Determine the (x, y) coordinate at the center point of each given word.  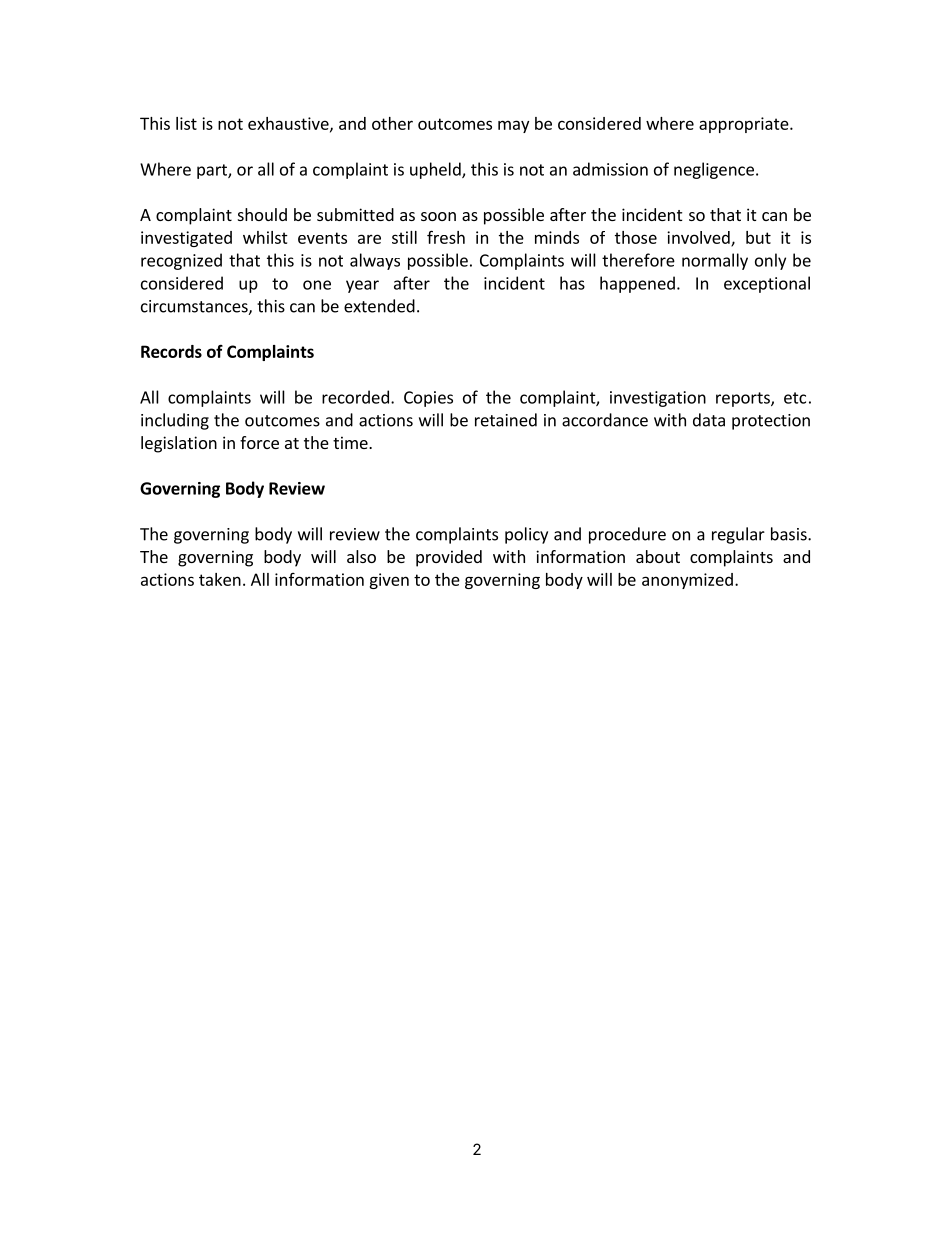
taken (220, 579)
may (513, 126)
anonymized (687, 581)
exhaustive (289, 124)
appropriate (745, 125)
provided (449, 558)
